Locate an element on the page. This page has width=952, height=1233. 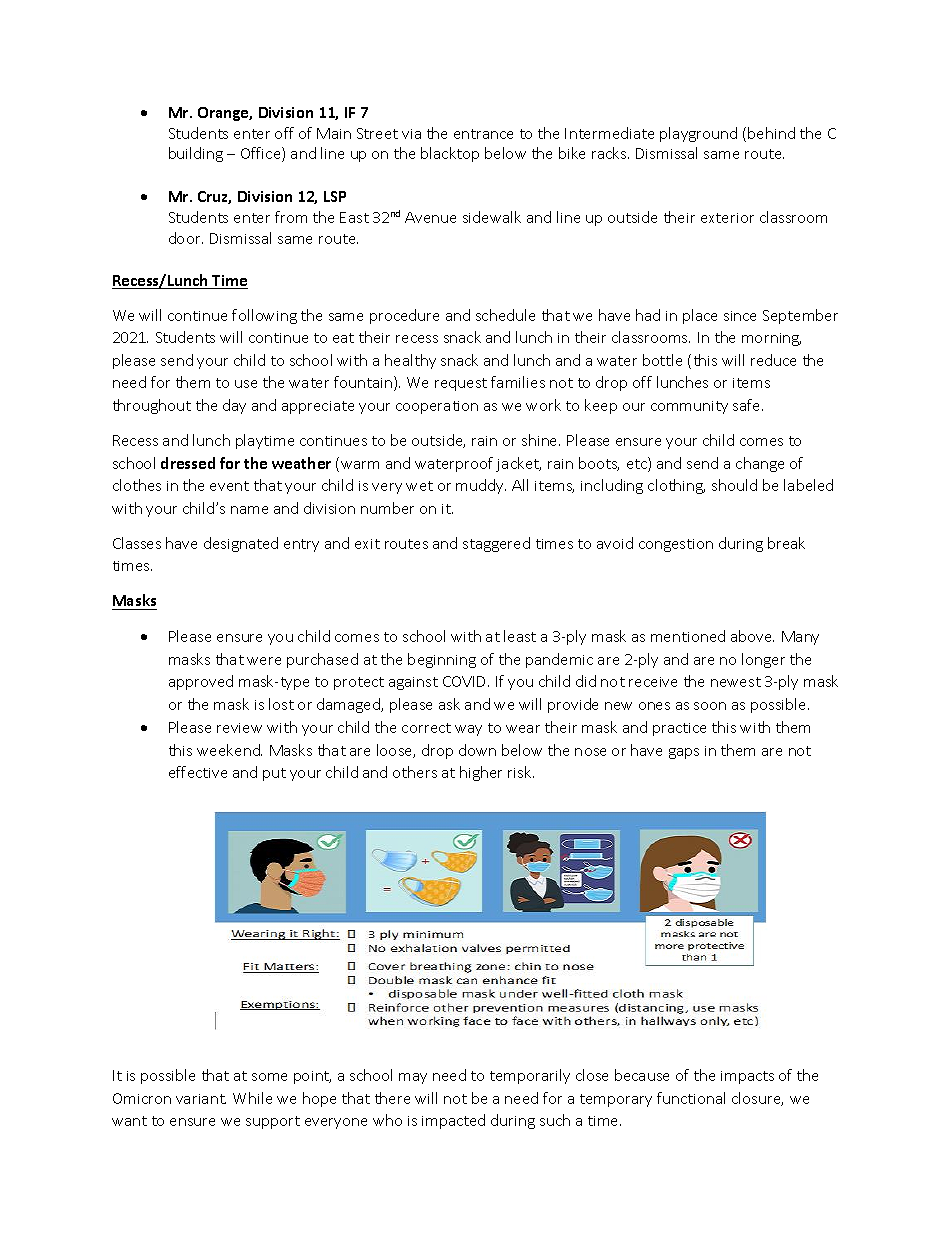
playground is located at coordinates (698, 134).
